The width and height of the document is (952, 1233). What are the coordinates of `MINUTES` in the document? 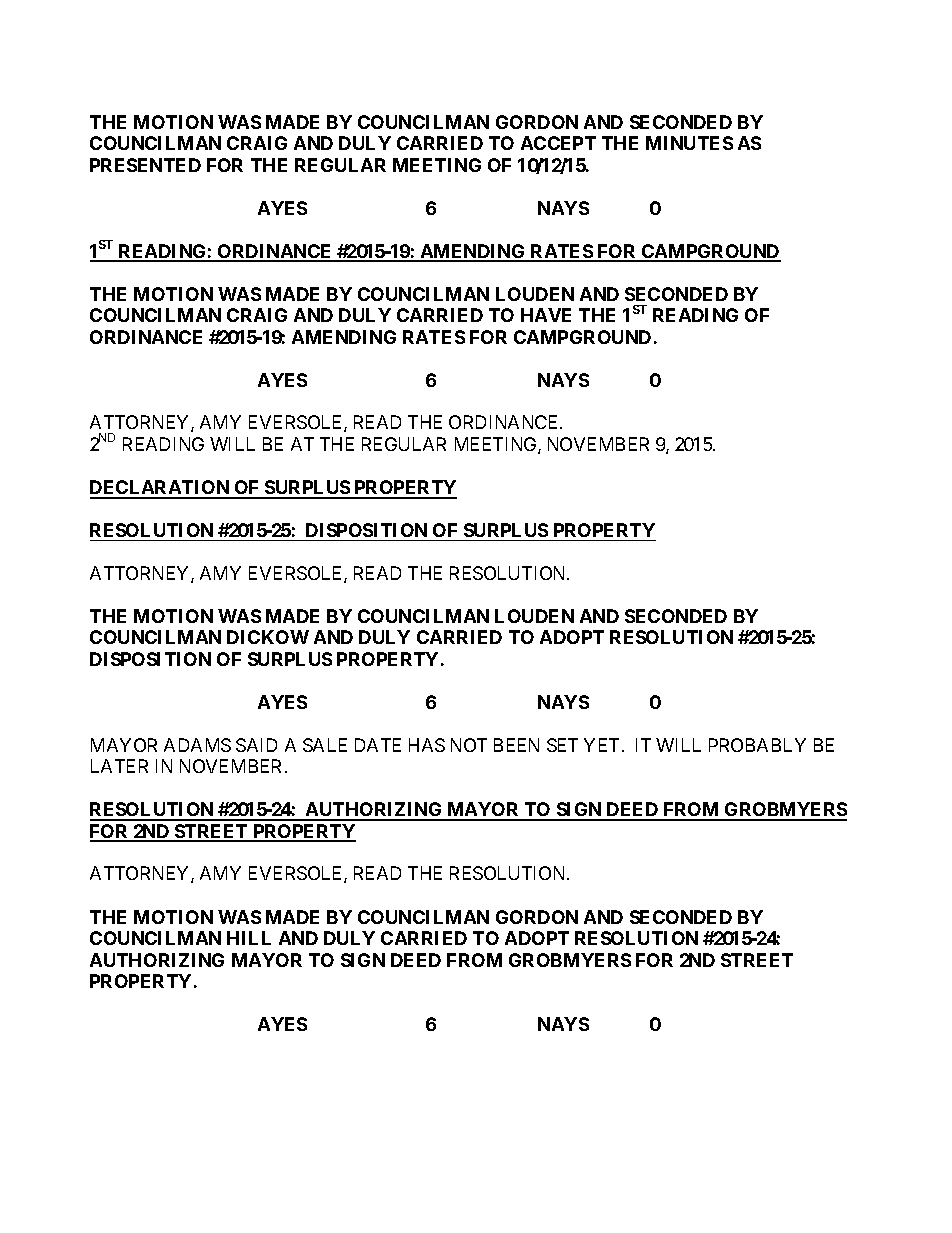 It's located at (689, 143).
